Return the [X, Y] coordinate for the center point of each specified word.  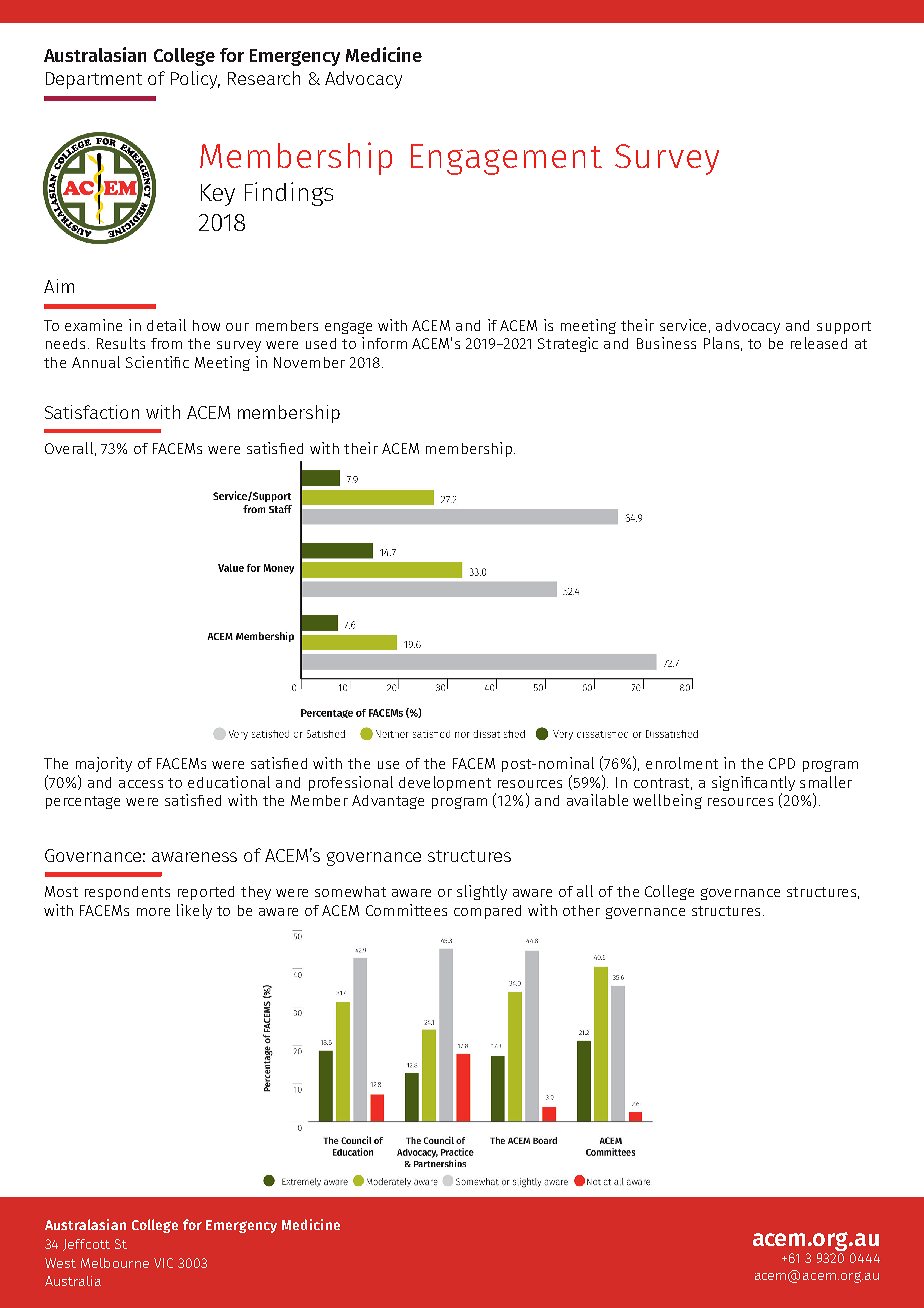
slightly [482, 892]
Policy [195, 80]
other [581, 910]
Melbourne [115, 1263]
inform [384, 343]
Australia [73, 1281]
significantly [753, 783]
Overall [69, 448]
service [683, 325]
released [819, 343]
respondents [127, 893]
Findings [289, 194]
